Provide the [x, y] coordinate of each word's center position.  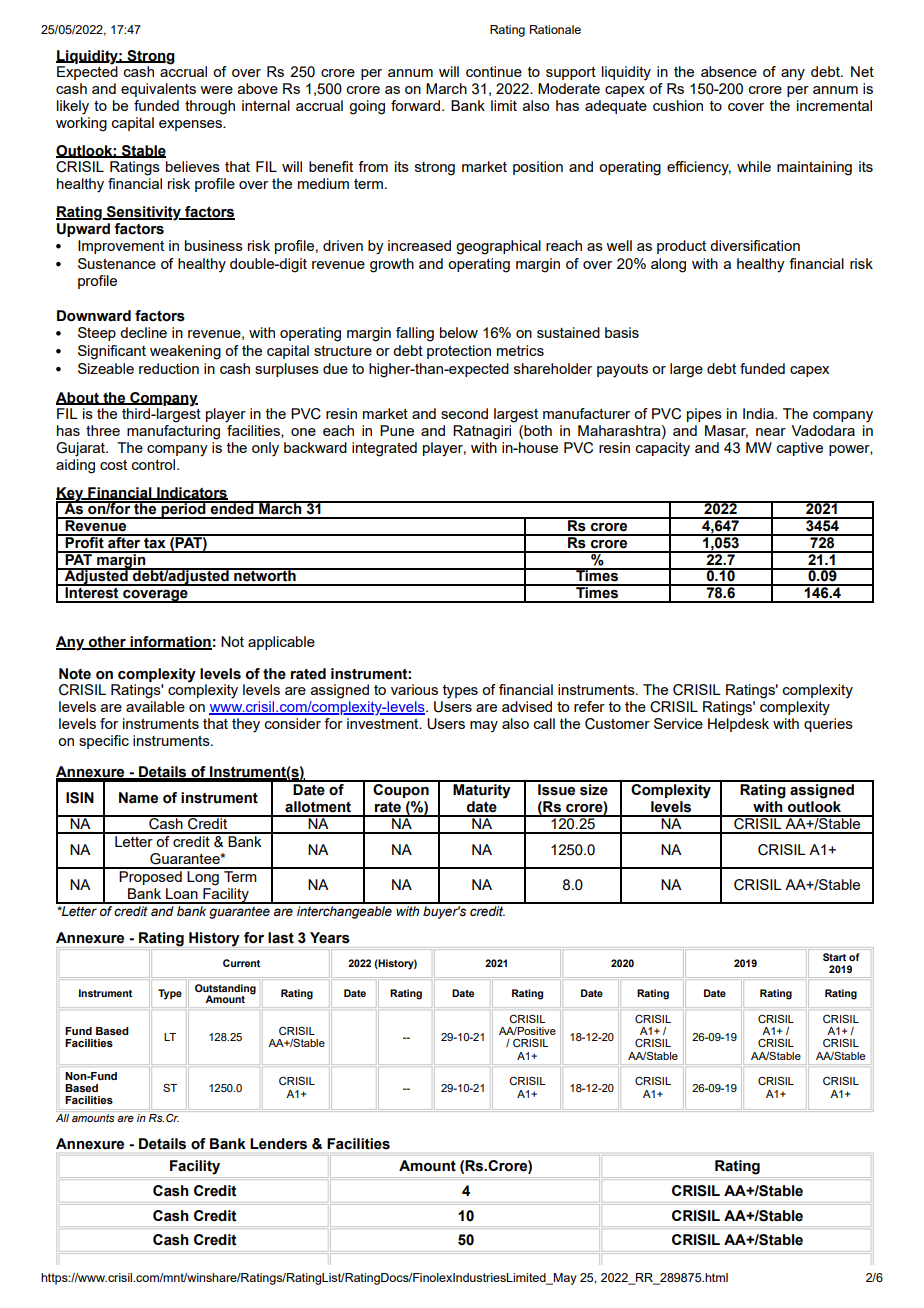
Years [330, 938]
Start [834, 957]
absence [729, 71]
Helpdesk [738, 725]
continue [494, 71]
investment [384, 723]
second [464, 413]
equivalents [158, 90]
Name [138, 798]
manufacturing [173, 432]
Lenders [278, 1143]
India [759, 413]
